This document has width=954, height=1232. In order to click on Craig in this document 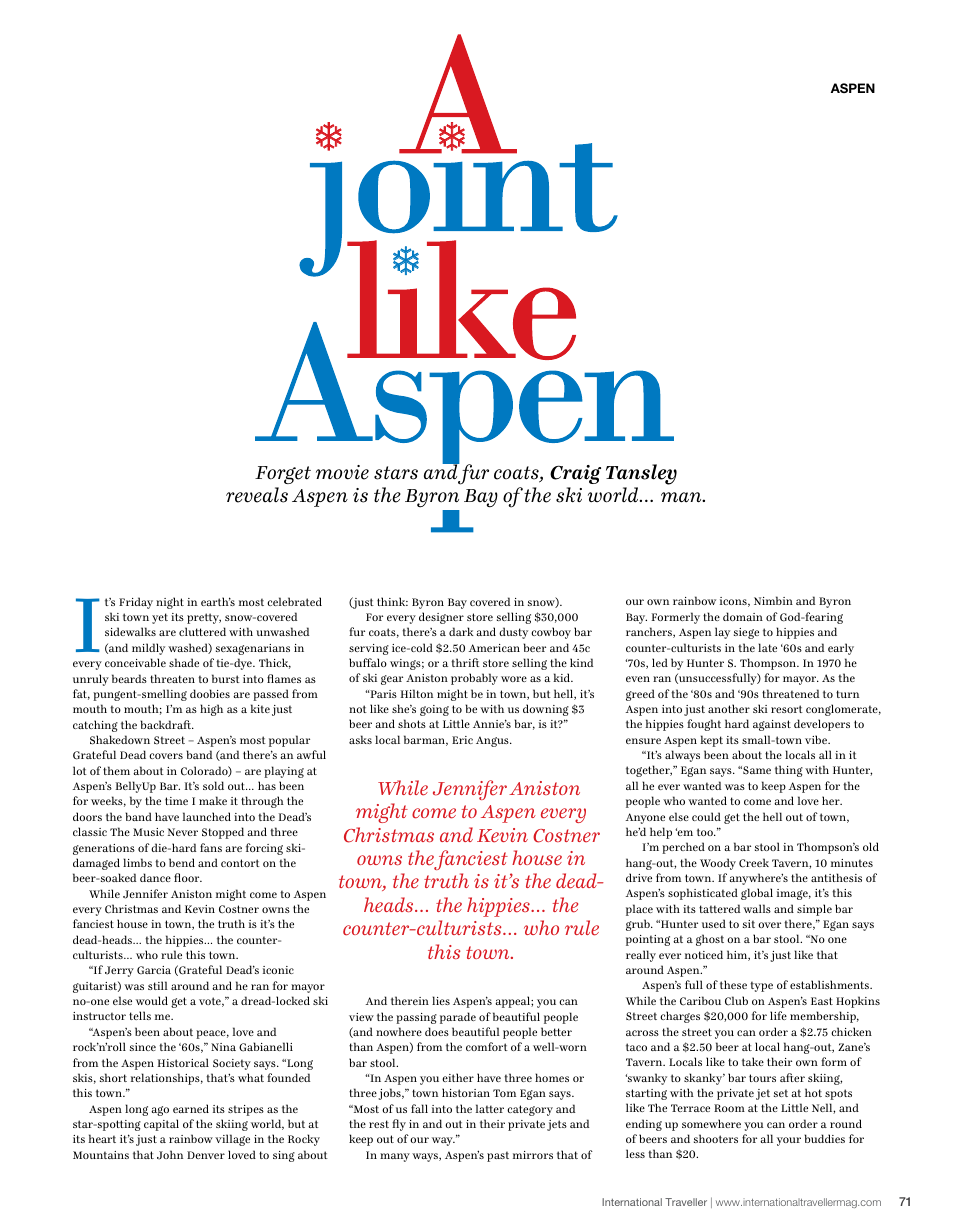, I will do `click(575, 474)`.
